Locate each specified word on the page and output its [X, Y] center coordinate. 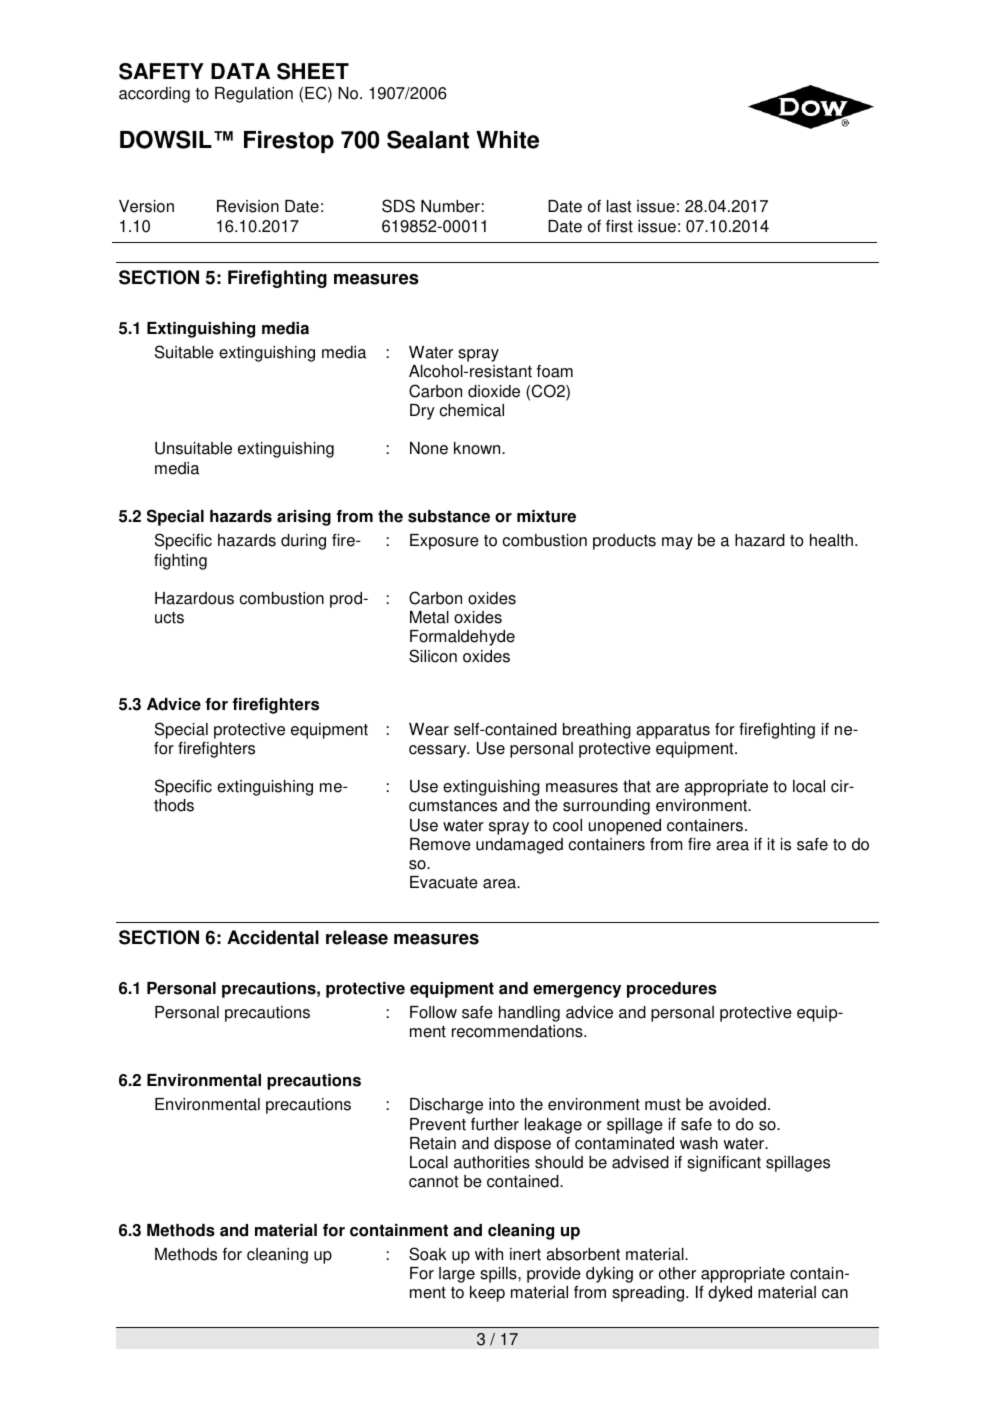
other [677, 1273]
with [489, 1254]
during [303, 542]
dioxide [494, 391]
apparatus [673, 731]
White [507, 140]
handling [529, 1014]
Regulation [254, 95]
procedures [672, 990]
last [619, 206]
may [677, 543]
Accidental [273, 937]
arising [304, 518]
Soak [428, 1254]
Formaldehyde [462, 638]
